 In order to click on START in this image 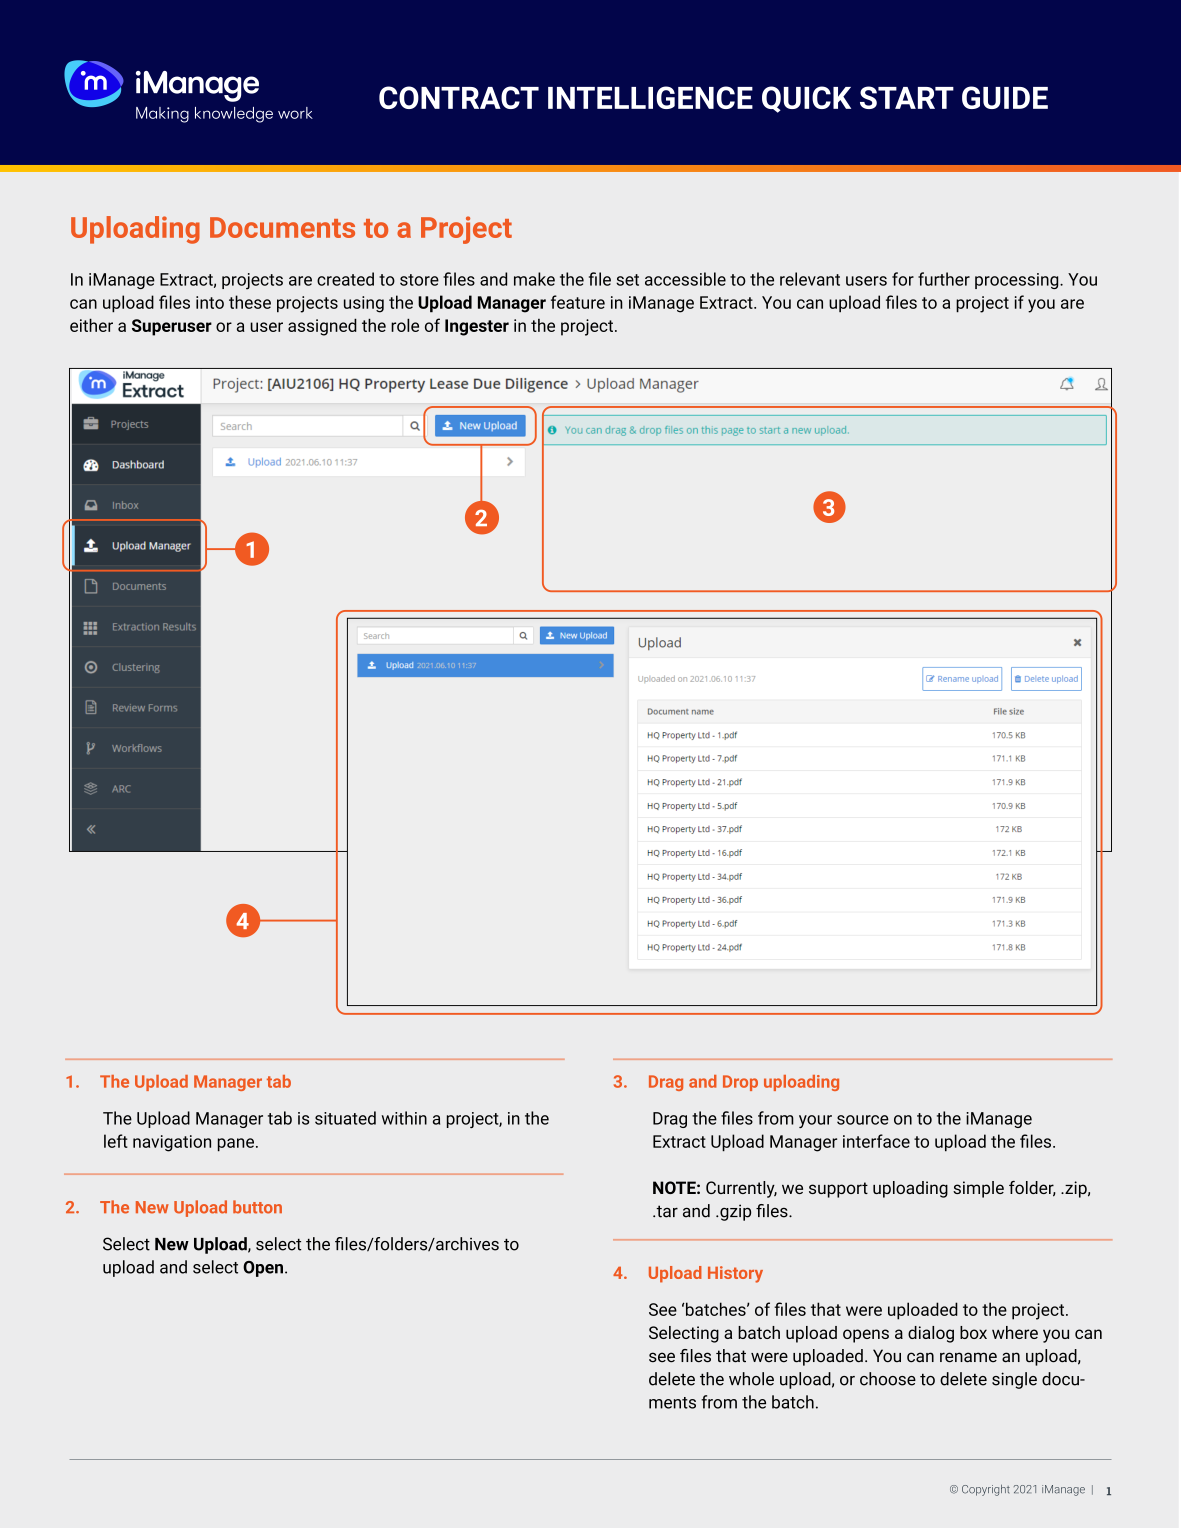, I will do `click(907, 97)`.
